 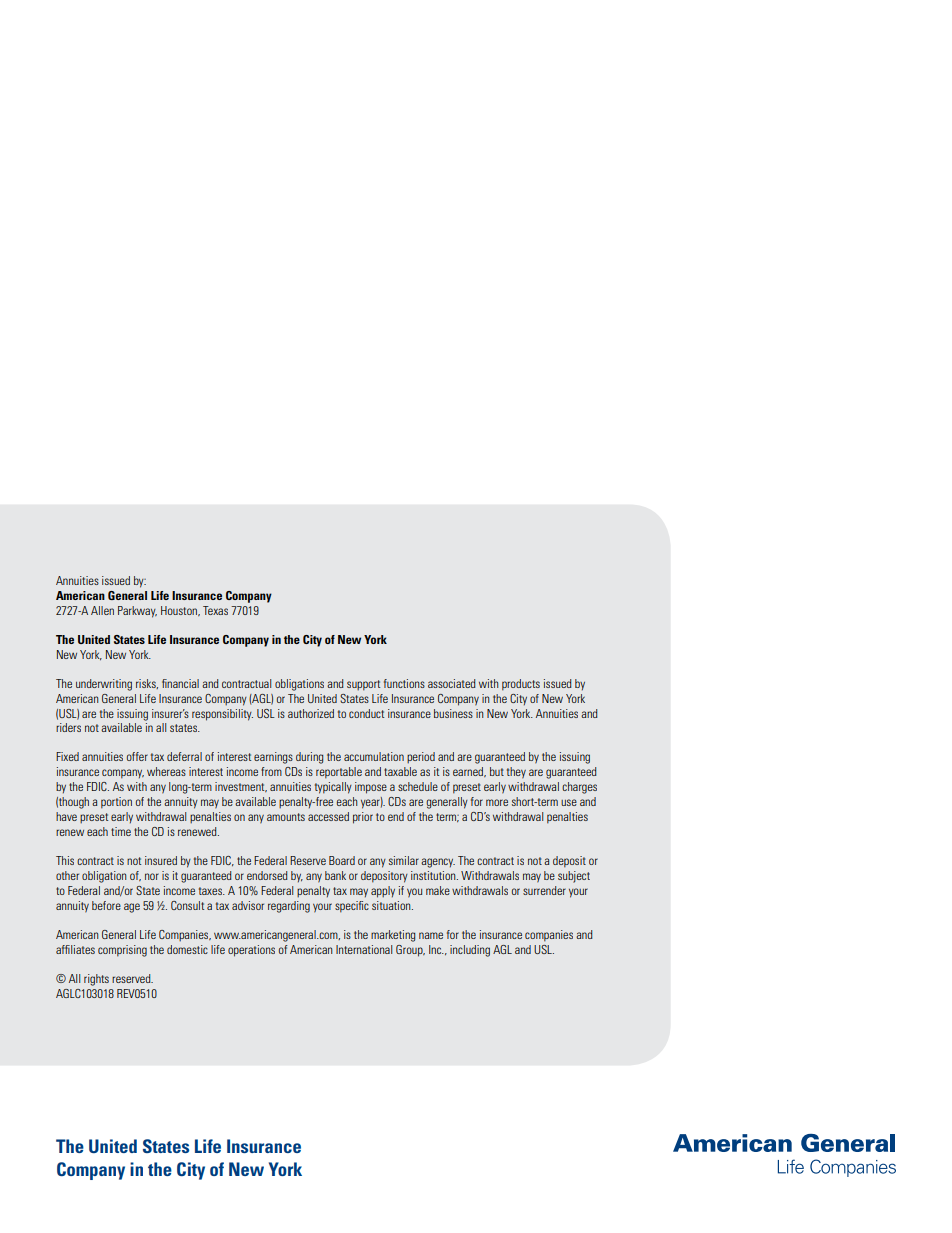 I want to click on Texas, so click(x=215, y=610).
